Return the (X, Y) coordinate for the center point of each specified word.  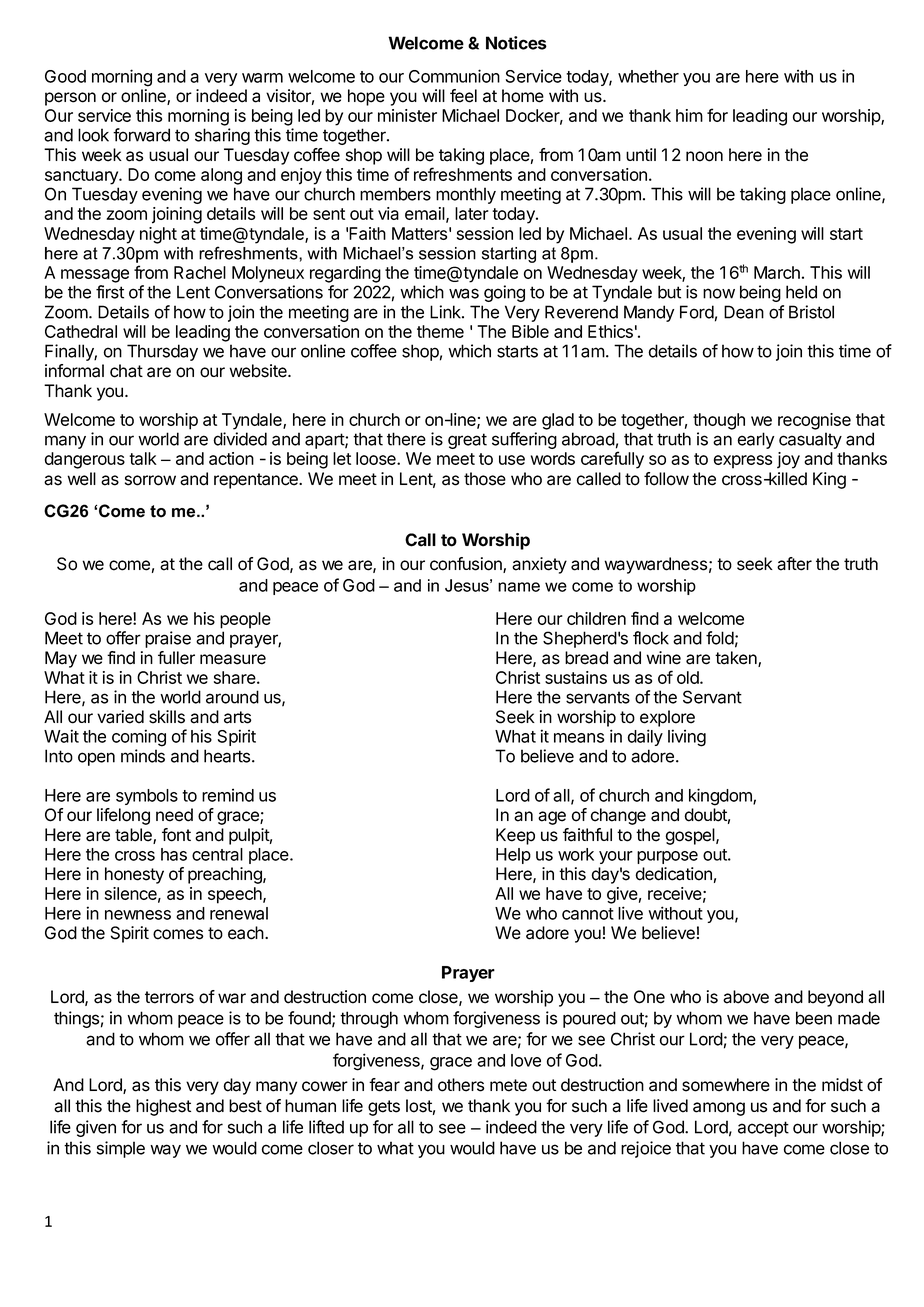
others (461, 1085)
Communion (454, 76)
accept (763, 1129)
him (689, 115)
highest (163, 1107)
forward (141, 135)
